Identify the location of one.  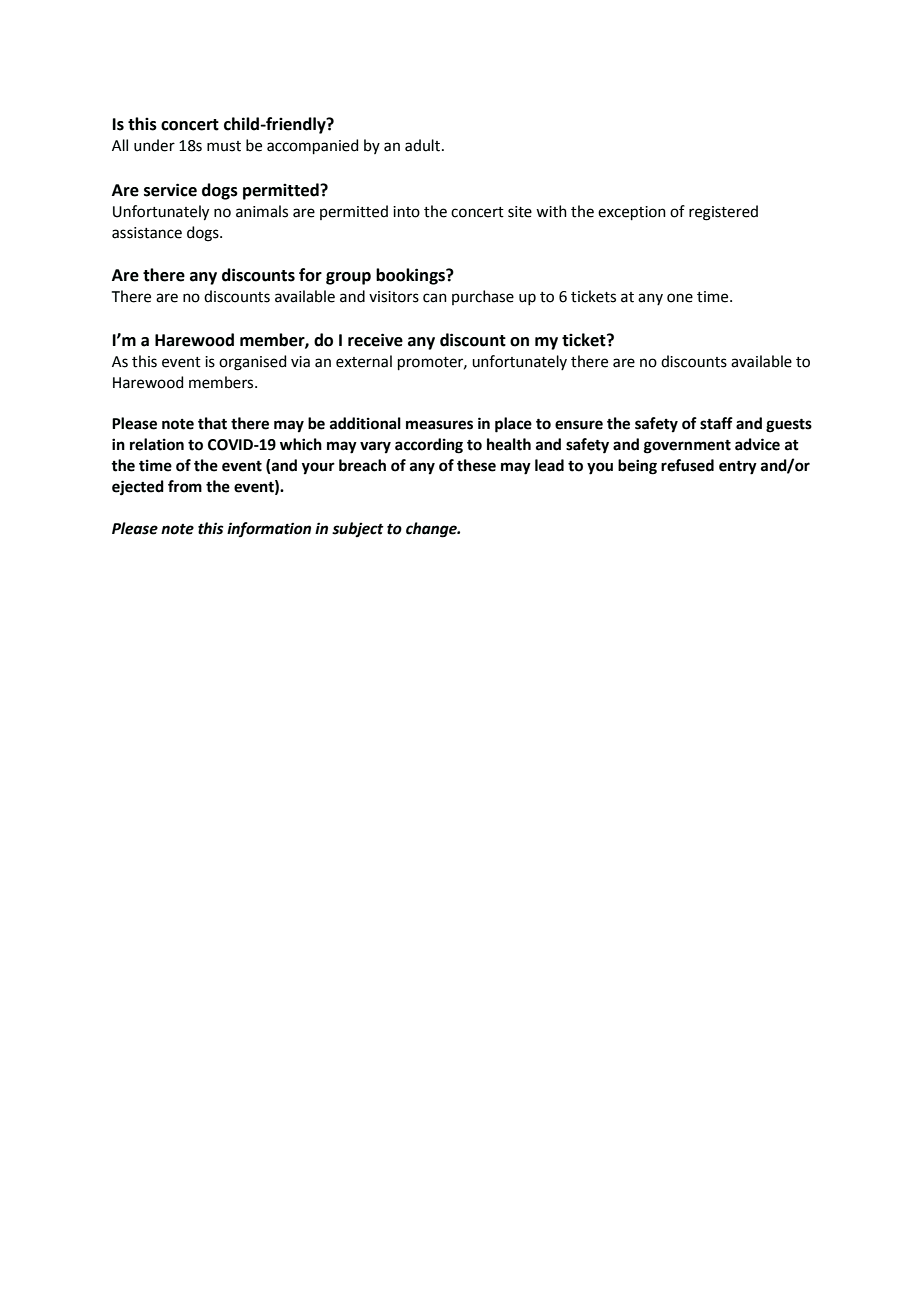
(680, 298).
